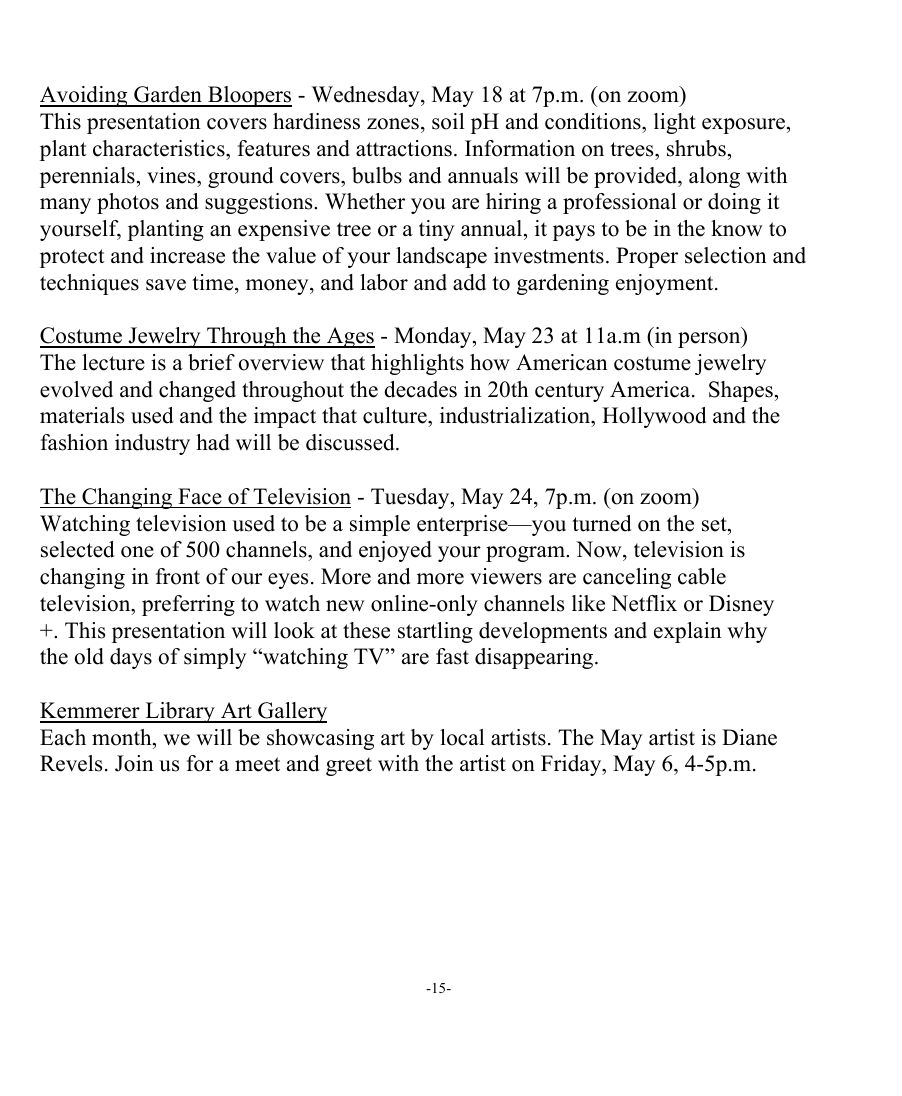 The width and height of the screenshot is (902, 1096). Describe the element at coordinates (166, 285) in the screenshot. I see `save` at that location.
